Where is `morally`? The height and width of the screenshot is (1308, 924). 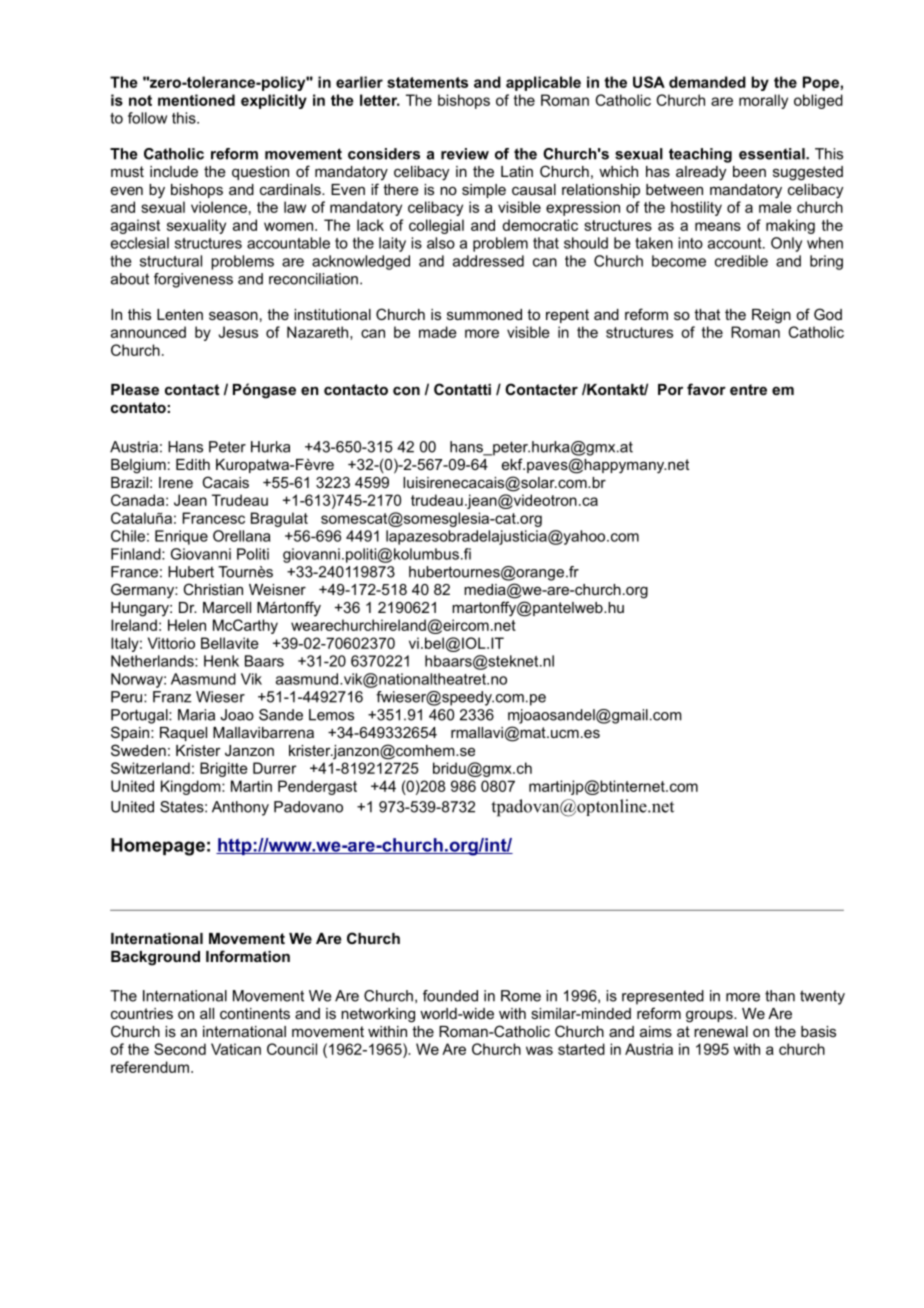
morally is located at coordinates (763, 101).
